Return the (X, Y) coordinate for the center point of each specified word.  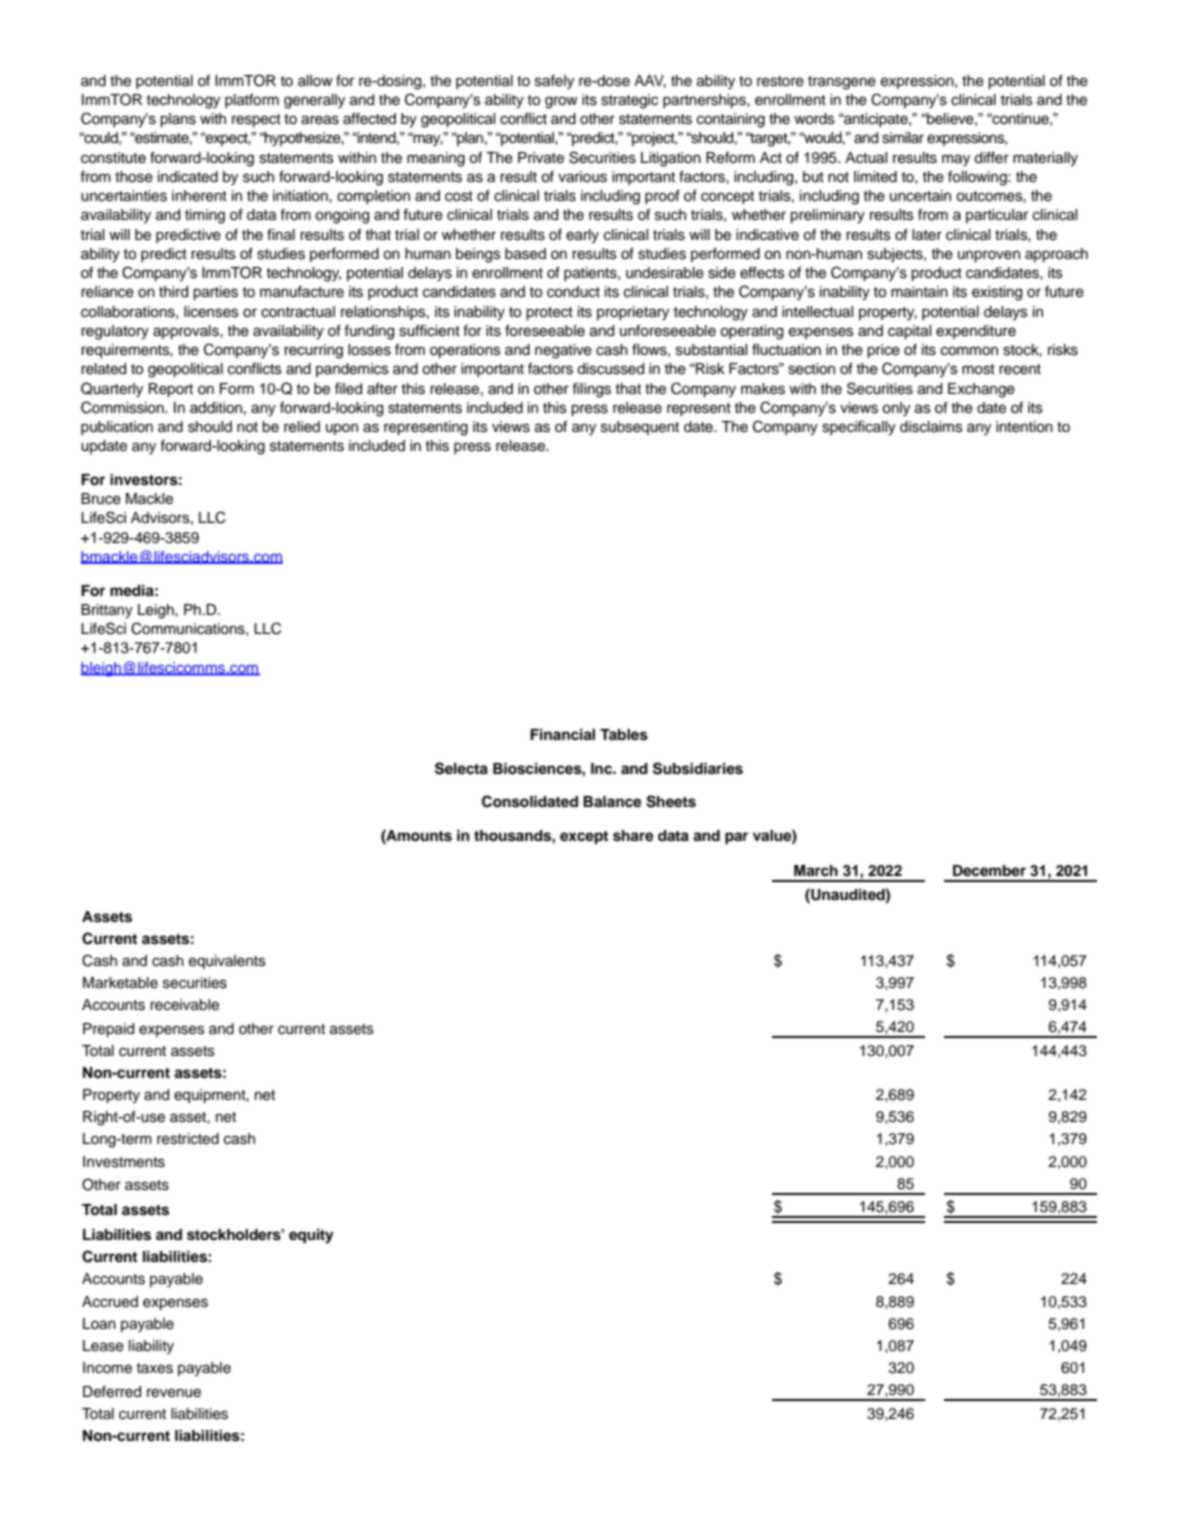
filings (591, 390)
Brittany (107, 611)
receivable (184, 1005)
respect (256, 120)
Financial (562, 735)
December (989, 871)
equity (311, 1236)
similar (903, 138)
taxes (155, 1368)
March (816, 871)
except (584, 838)
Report (171, 390)
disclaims (931, 427)
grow (561, 102)
